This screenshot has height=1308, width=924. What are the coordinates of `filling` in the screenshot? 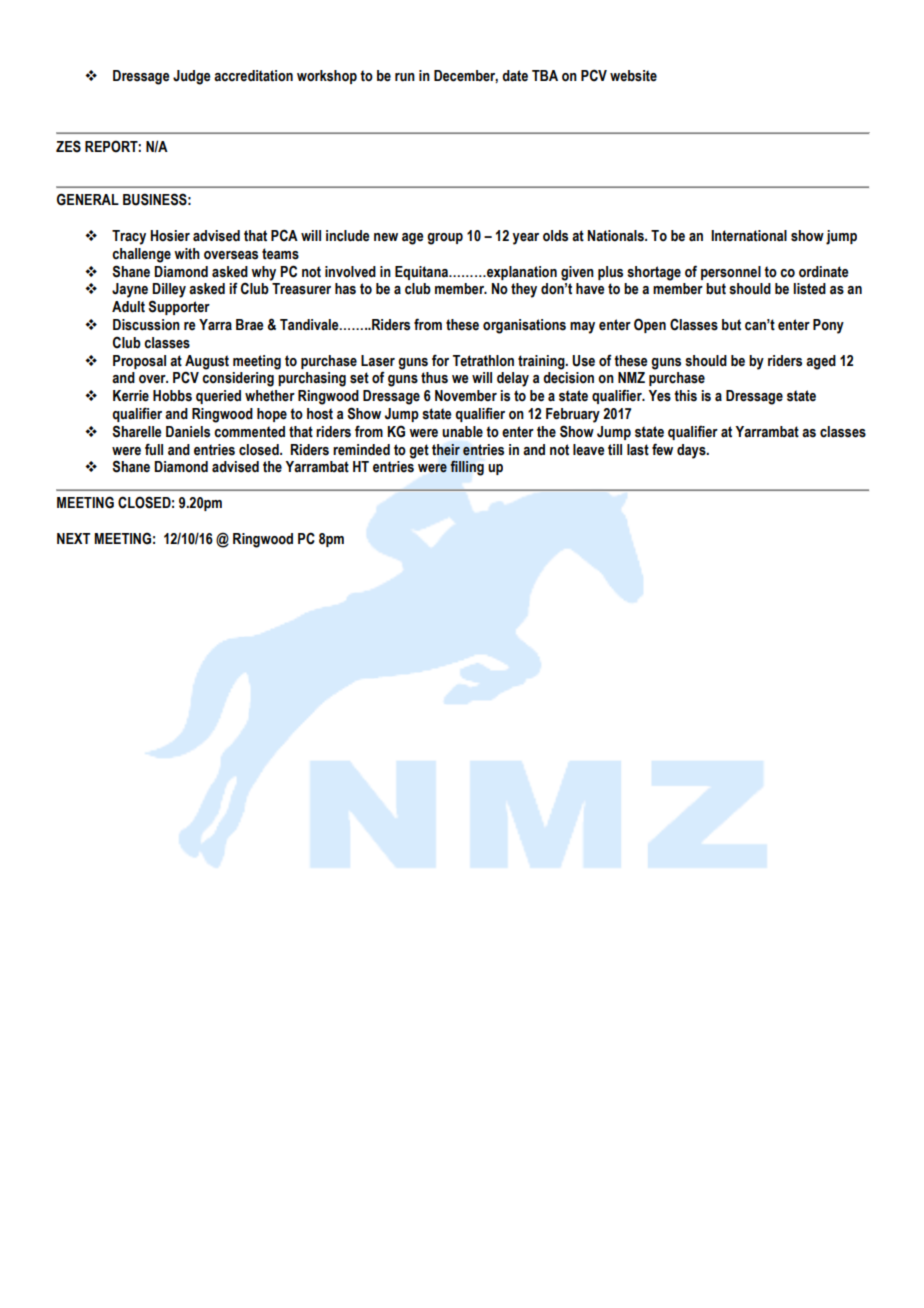 It's located at (467, 468).
